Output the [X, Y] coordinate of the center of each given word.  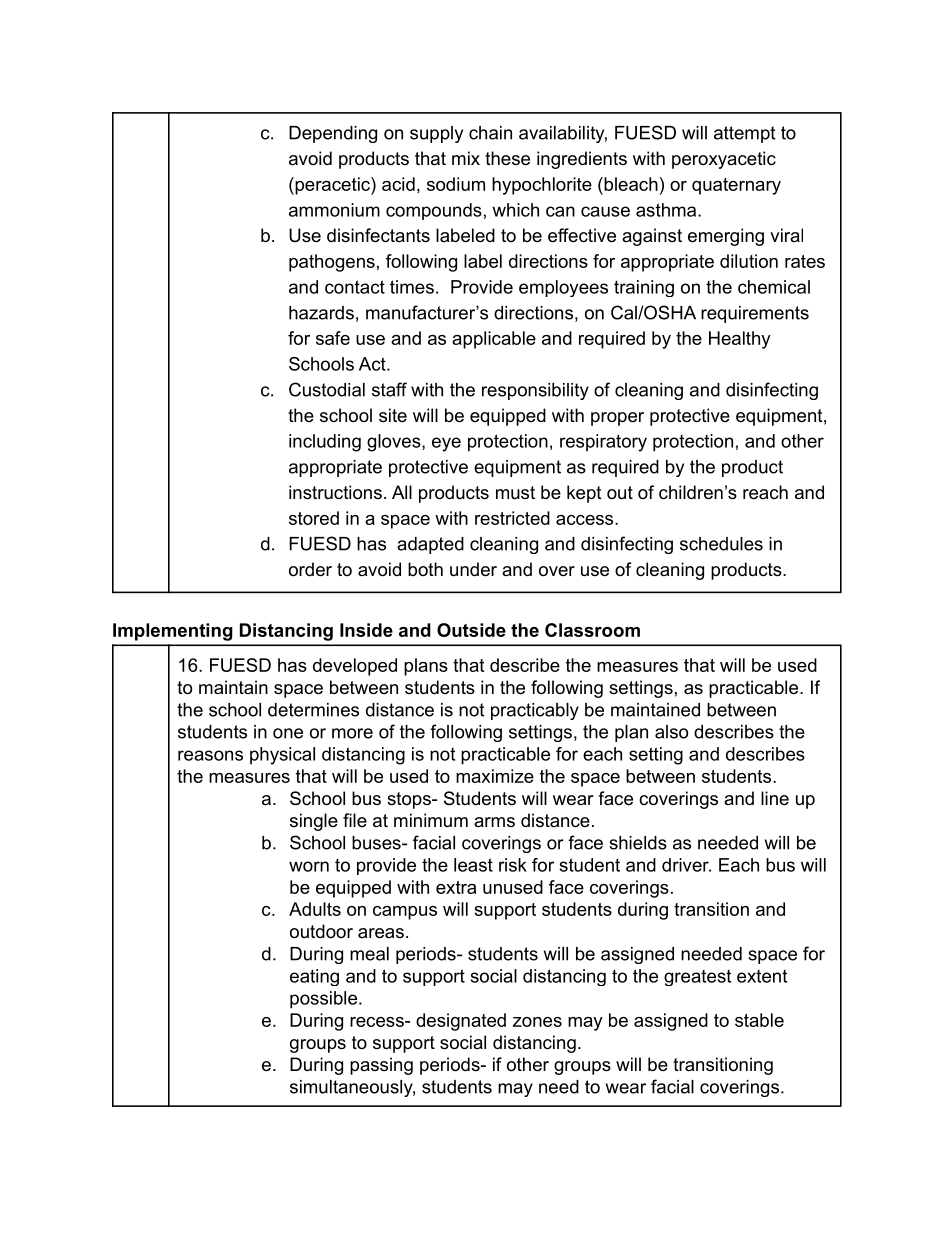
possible [325, 1000]
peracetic [332, 186]
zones [537, 1022]
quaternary [736, 186]
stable [759, 1020]
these [507, 158]
